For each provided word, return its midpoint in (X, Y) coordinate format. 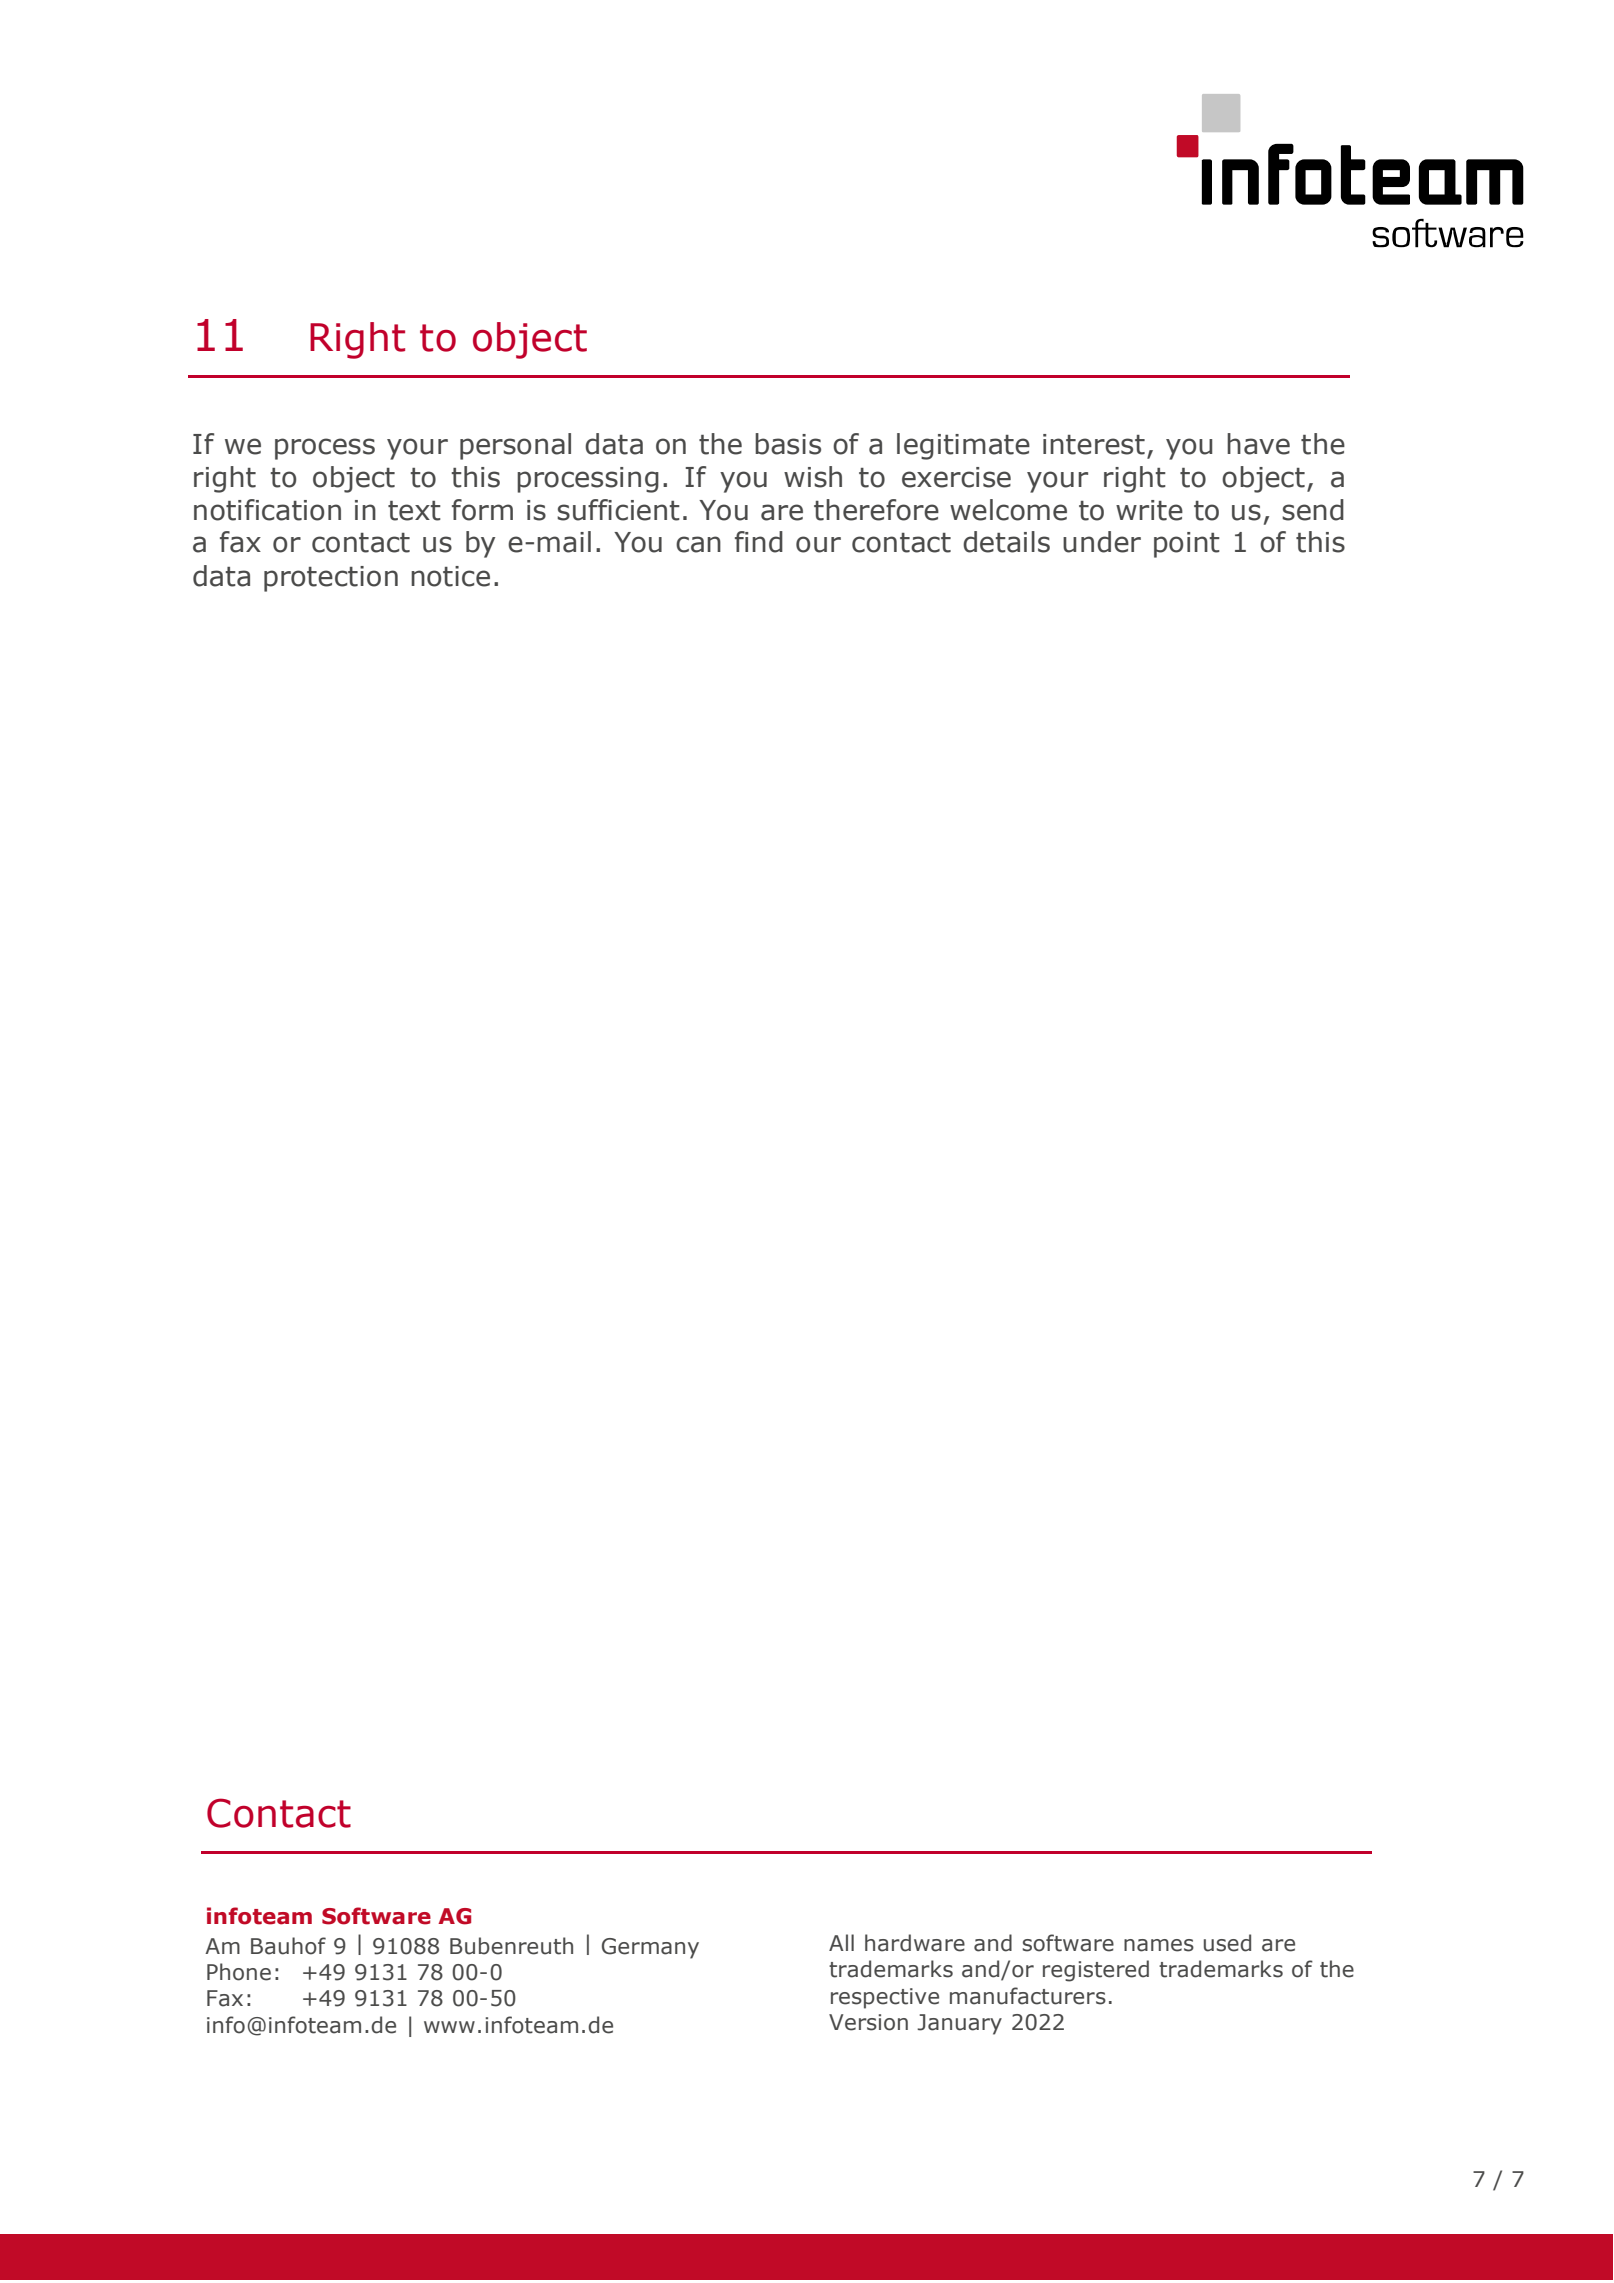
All (841, 1942)
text (414, 511)
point (1187, 545)
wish (813, 477)
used (1227, 1943)
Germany (650, 1948)
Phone (239, 1972)
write (1149, 510)
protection (331, 579)
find (759, 542)
